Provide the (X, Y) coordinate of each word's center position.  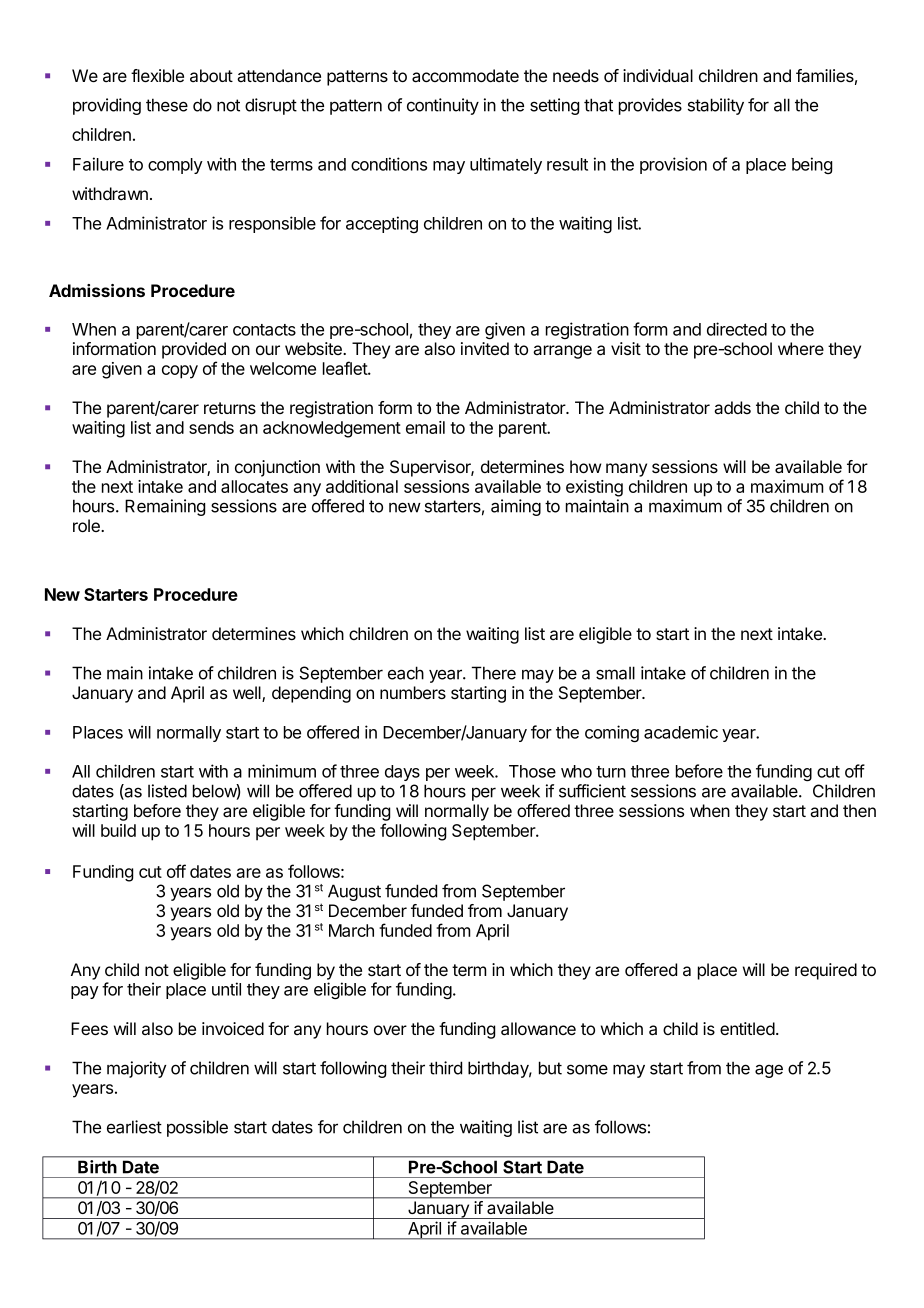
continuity (443, 106)
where (801, 348)
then (859, 810)
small (615, 673)
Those (532, 771)
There (494, 673)
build (118, 830)
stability (716, 106)
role (87, 525)
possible (197, 1128)
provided (194, 350)
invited (485, 348)
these (167, 105)
